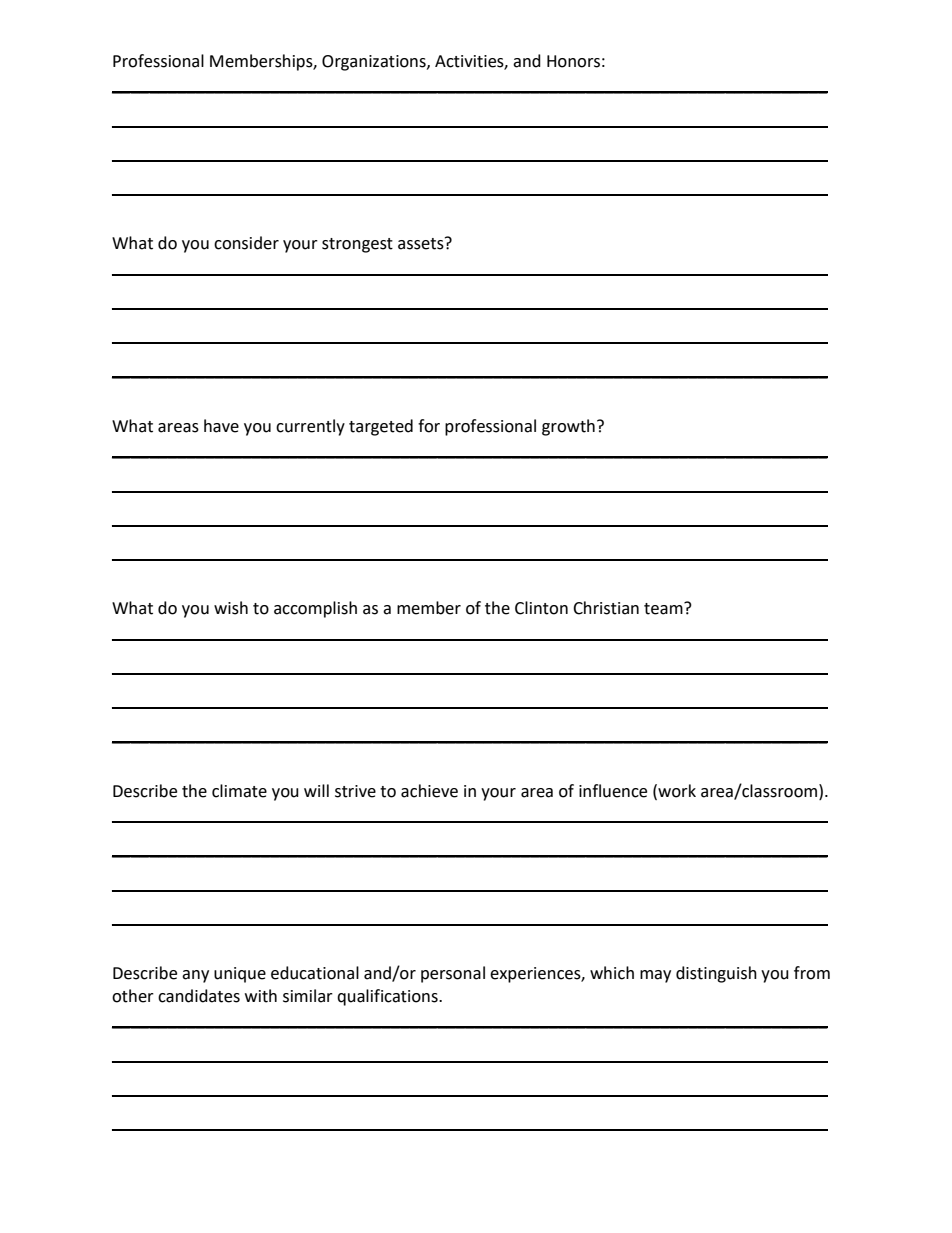 The width and height of the screenshot is (952, 1233). What do you see at coordinates (541, 608) in the screenshot?
I see `Clinton` at bounding box center [541, 608].
